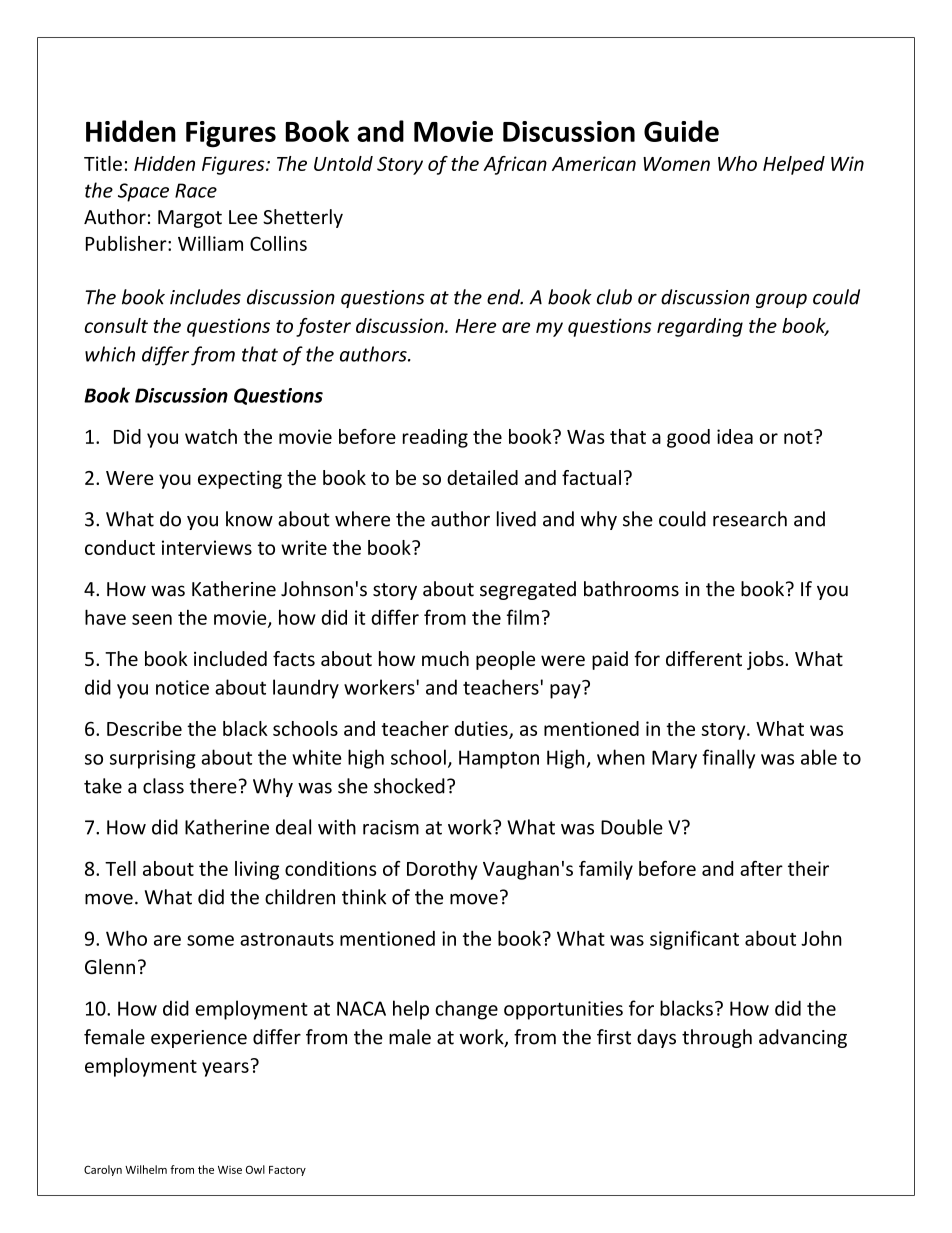  What do you see at coordinates (230, 1170) in the image?
I see `Wise` at bounding box center [230, 1170].
